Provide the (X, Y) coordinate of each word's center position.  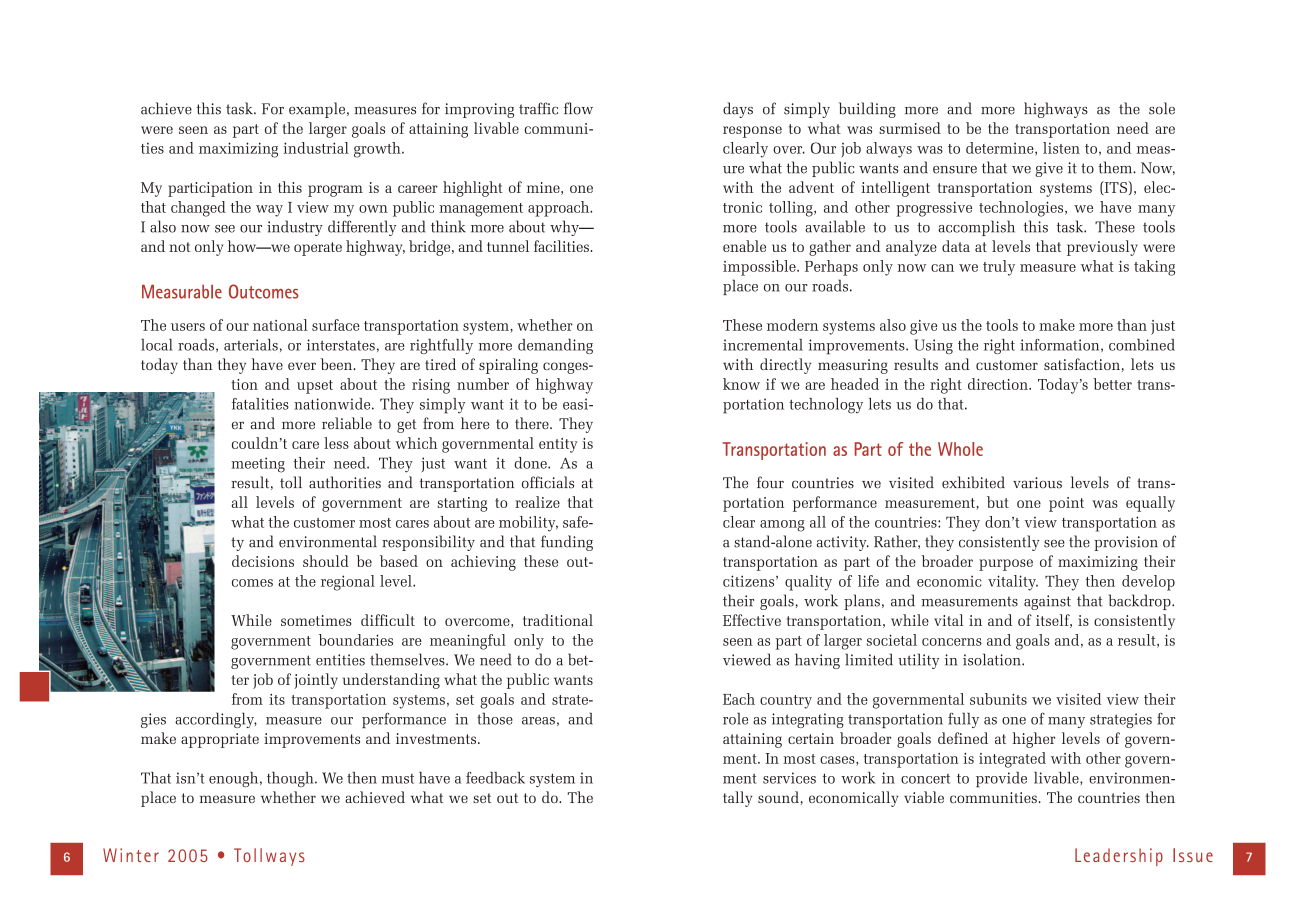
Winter (131, 855)
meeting (258, 465)
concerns (952, 642)
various (1037, 483)
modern (792, 325)
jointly (316, 681)
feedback (495, 778)
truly (999, 268)
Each (739, 699)
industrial (316, 148)
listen (1061, 148)
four (770, 482)
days (738, 110)
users (188, 327)
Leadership (1119, 857)
